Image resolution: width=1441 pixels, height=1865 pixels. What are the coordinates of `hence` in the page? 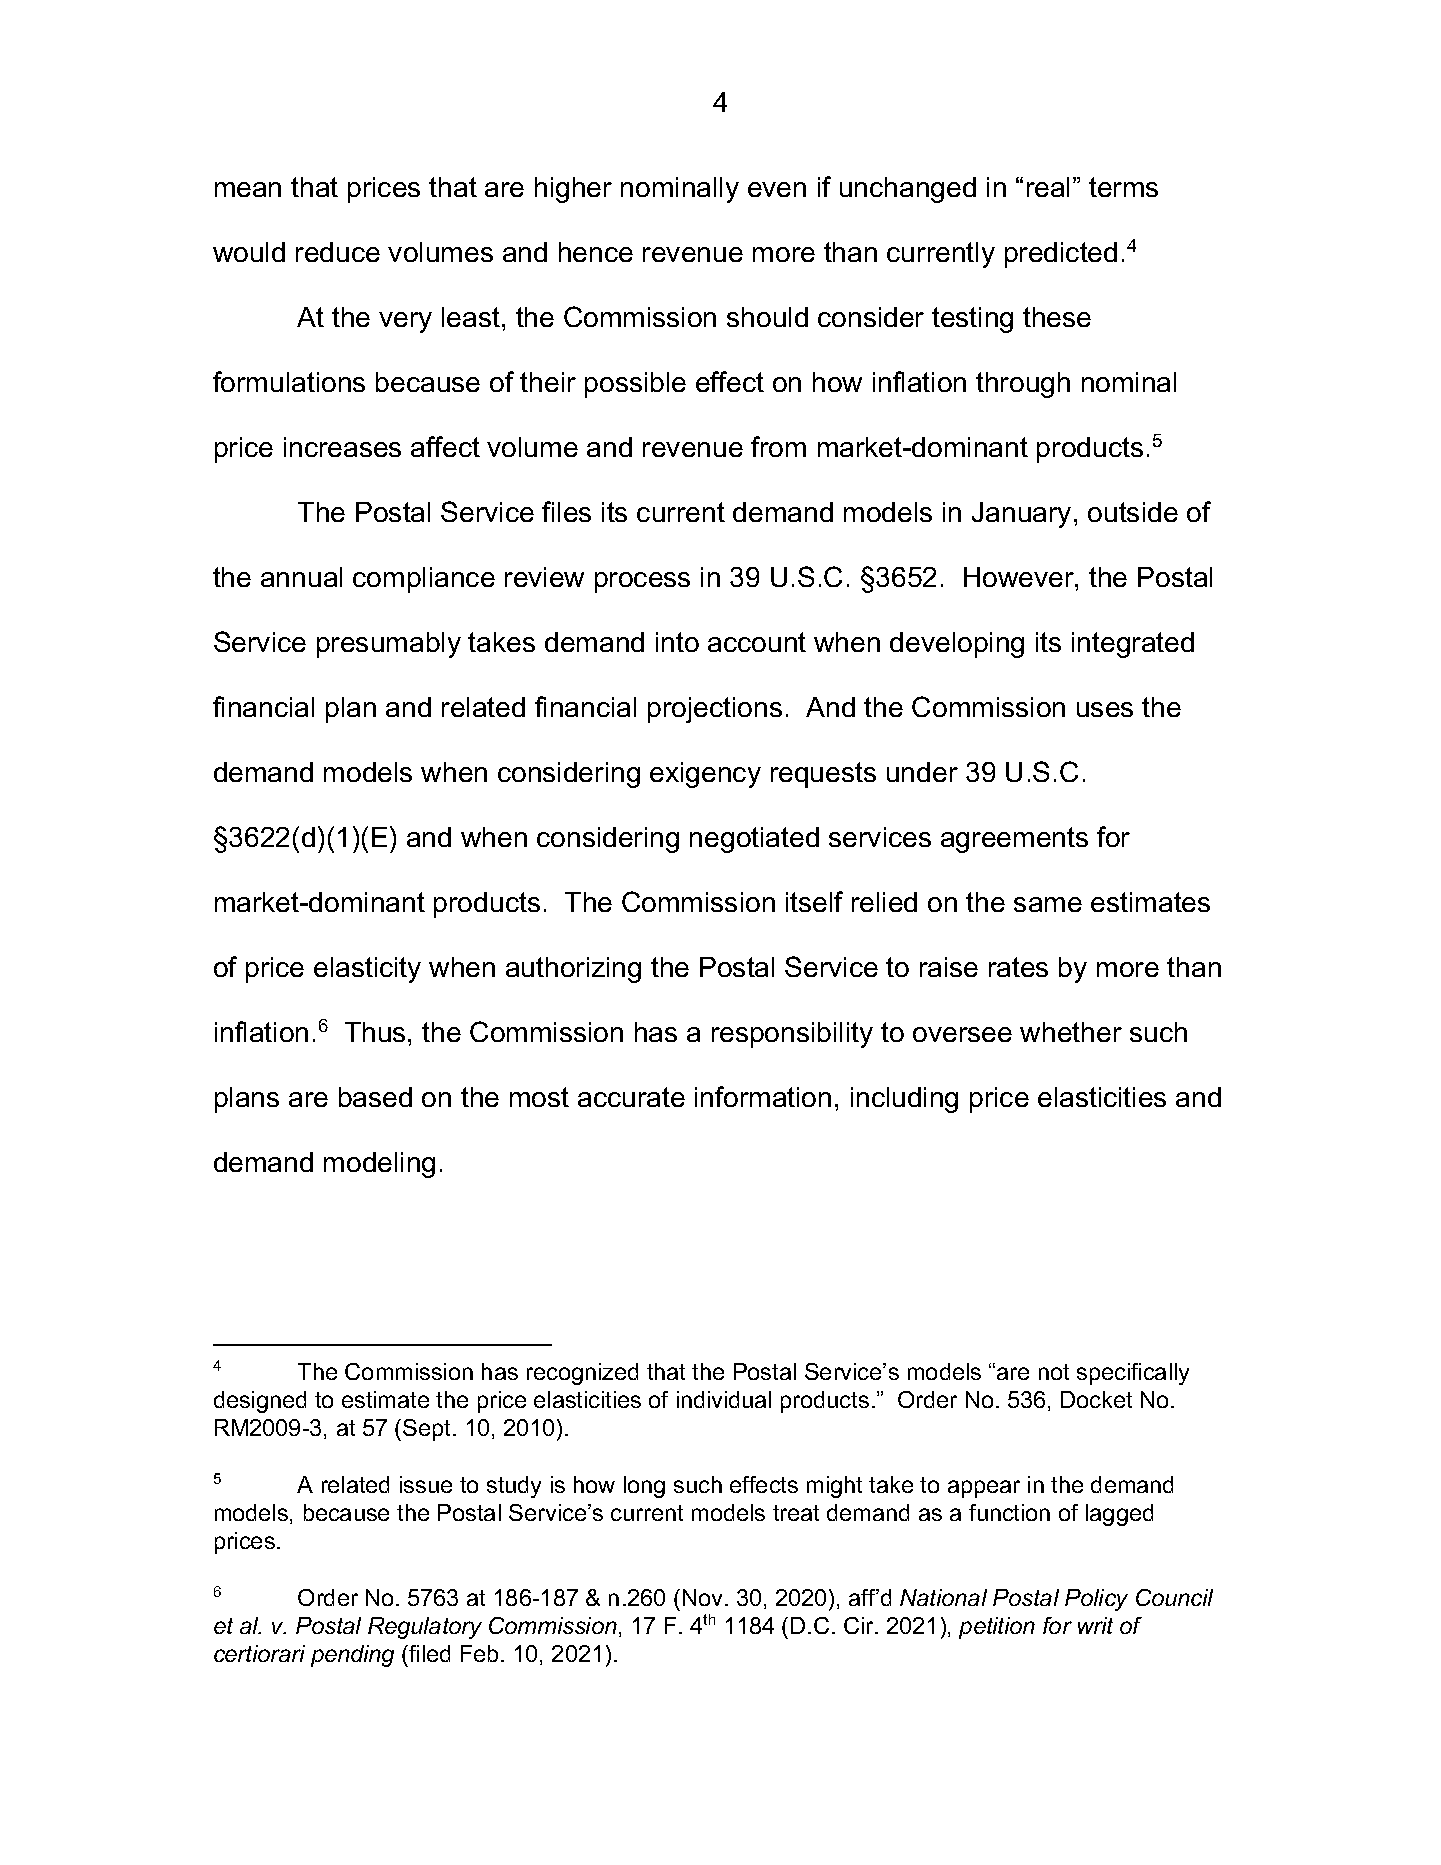 It's located at (596, 252).
